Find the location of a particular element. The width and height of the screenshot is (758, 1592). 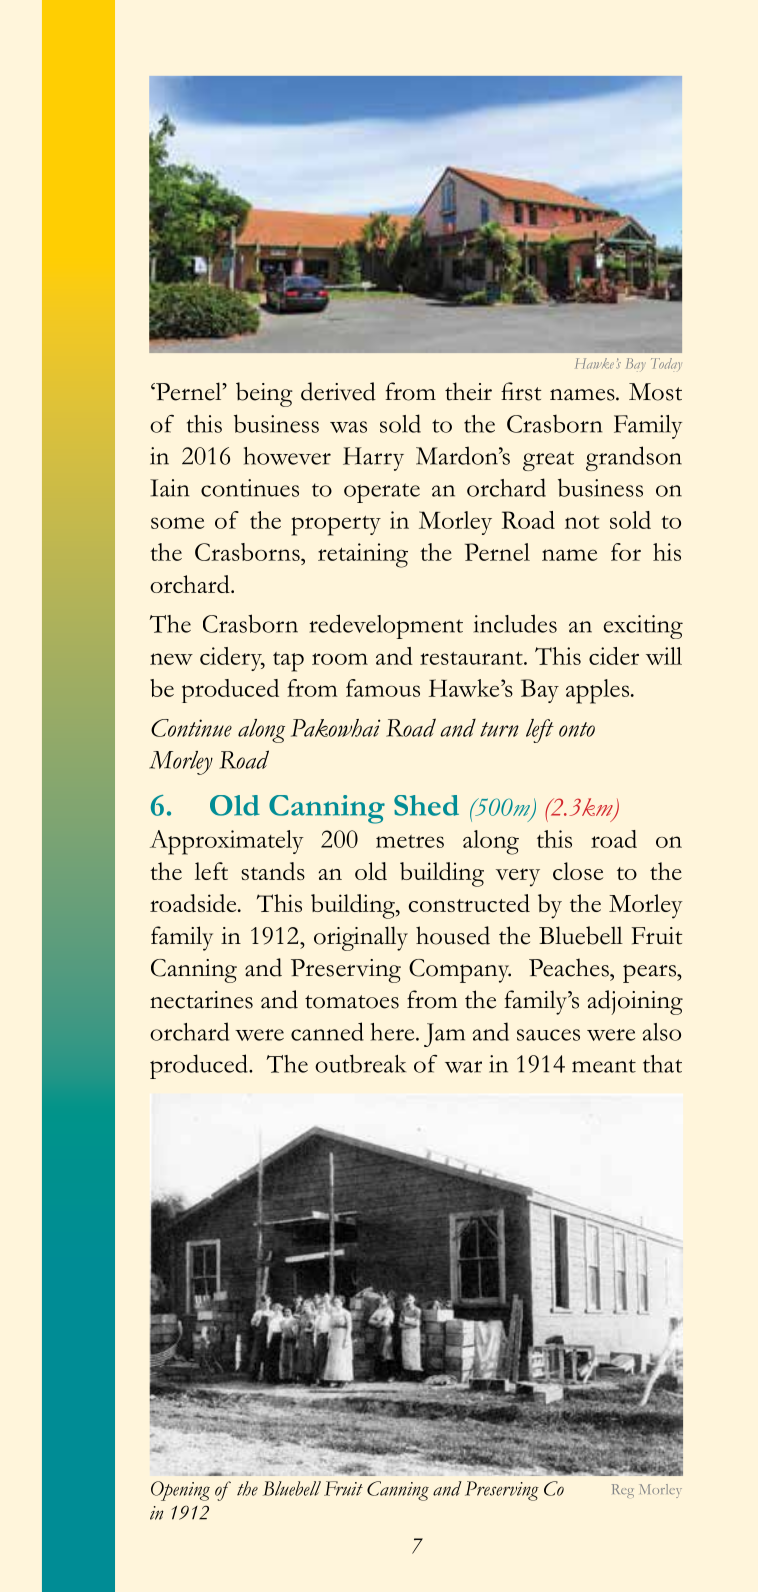

their is located at coordinates (468, 391).
